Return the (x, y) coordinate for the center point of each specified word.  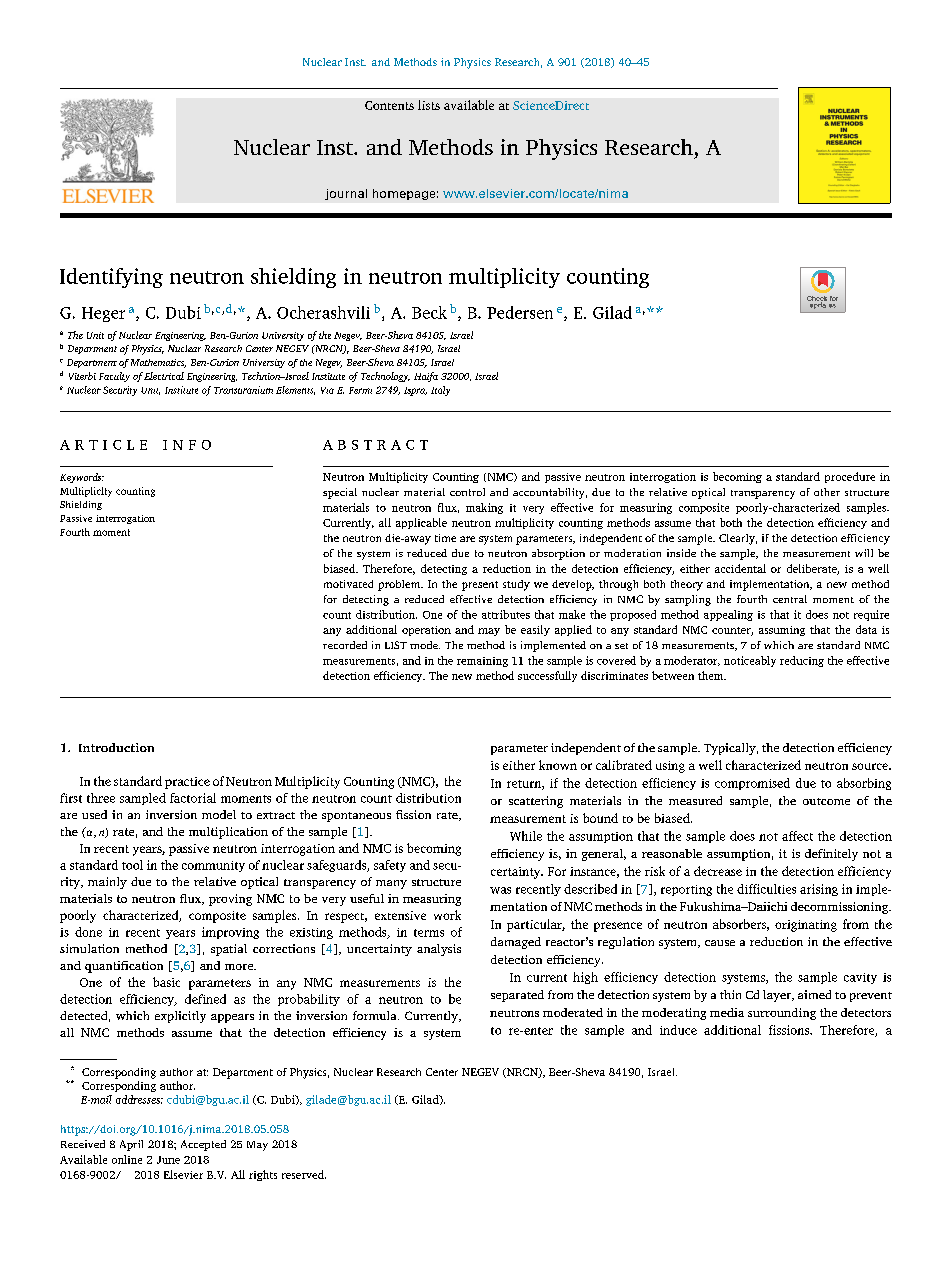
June (168, 1160)
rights (263, 1175)
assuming (782, 631)
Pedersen (520, 312)
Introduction (116, 747)
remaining (482, 662)
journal (346, 194)
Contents (389, 105)
